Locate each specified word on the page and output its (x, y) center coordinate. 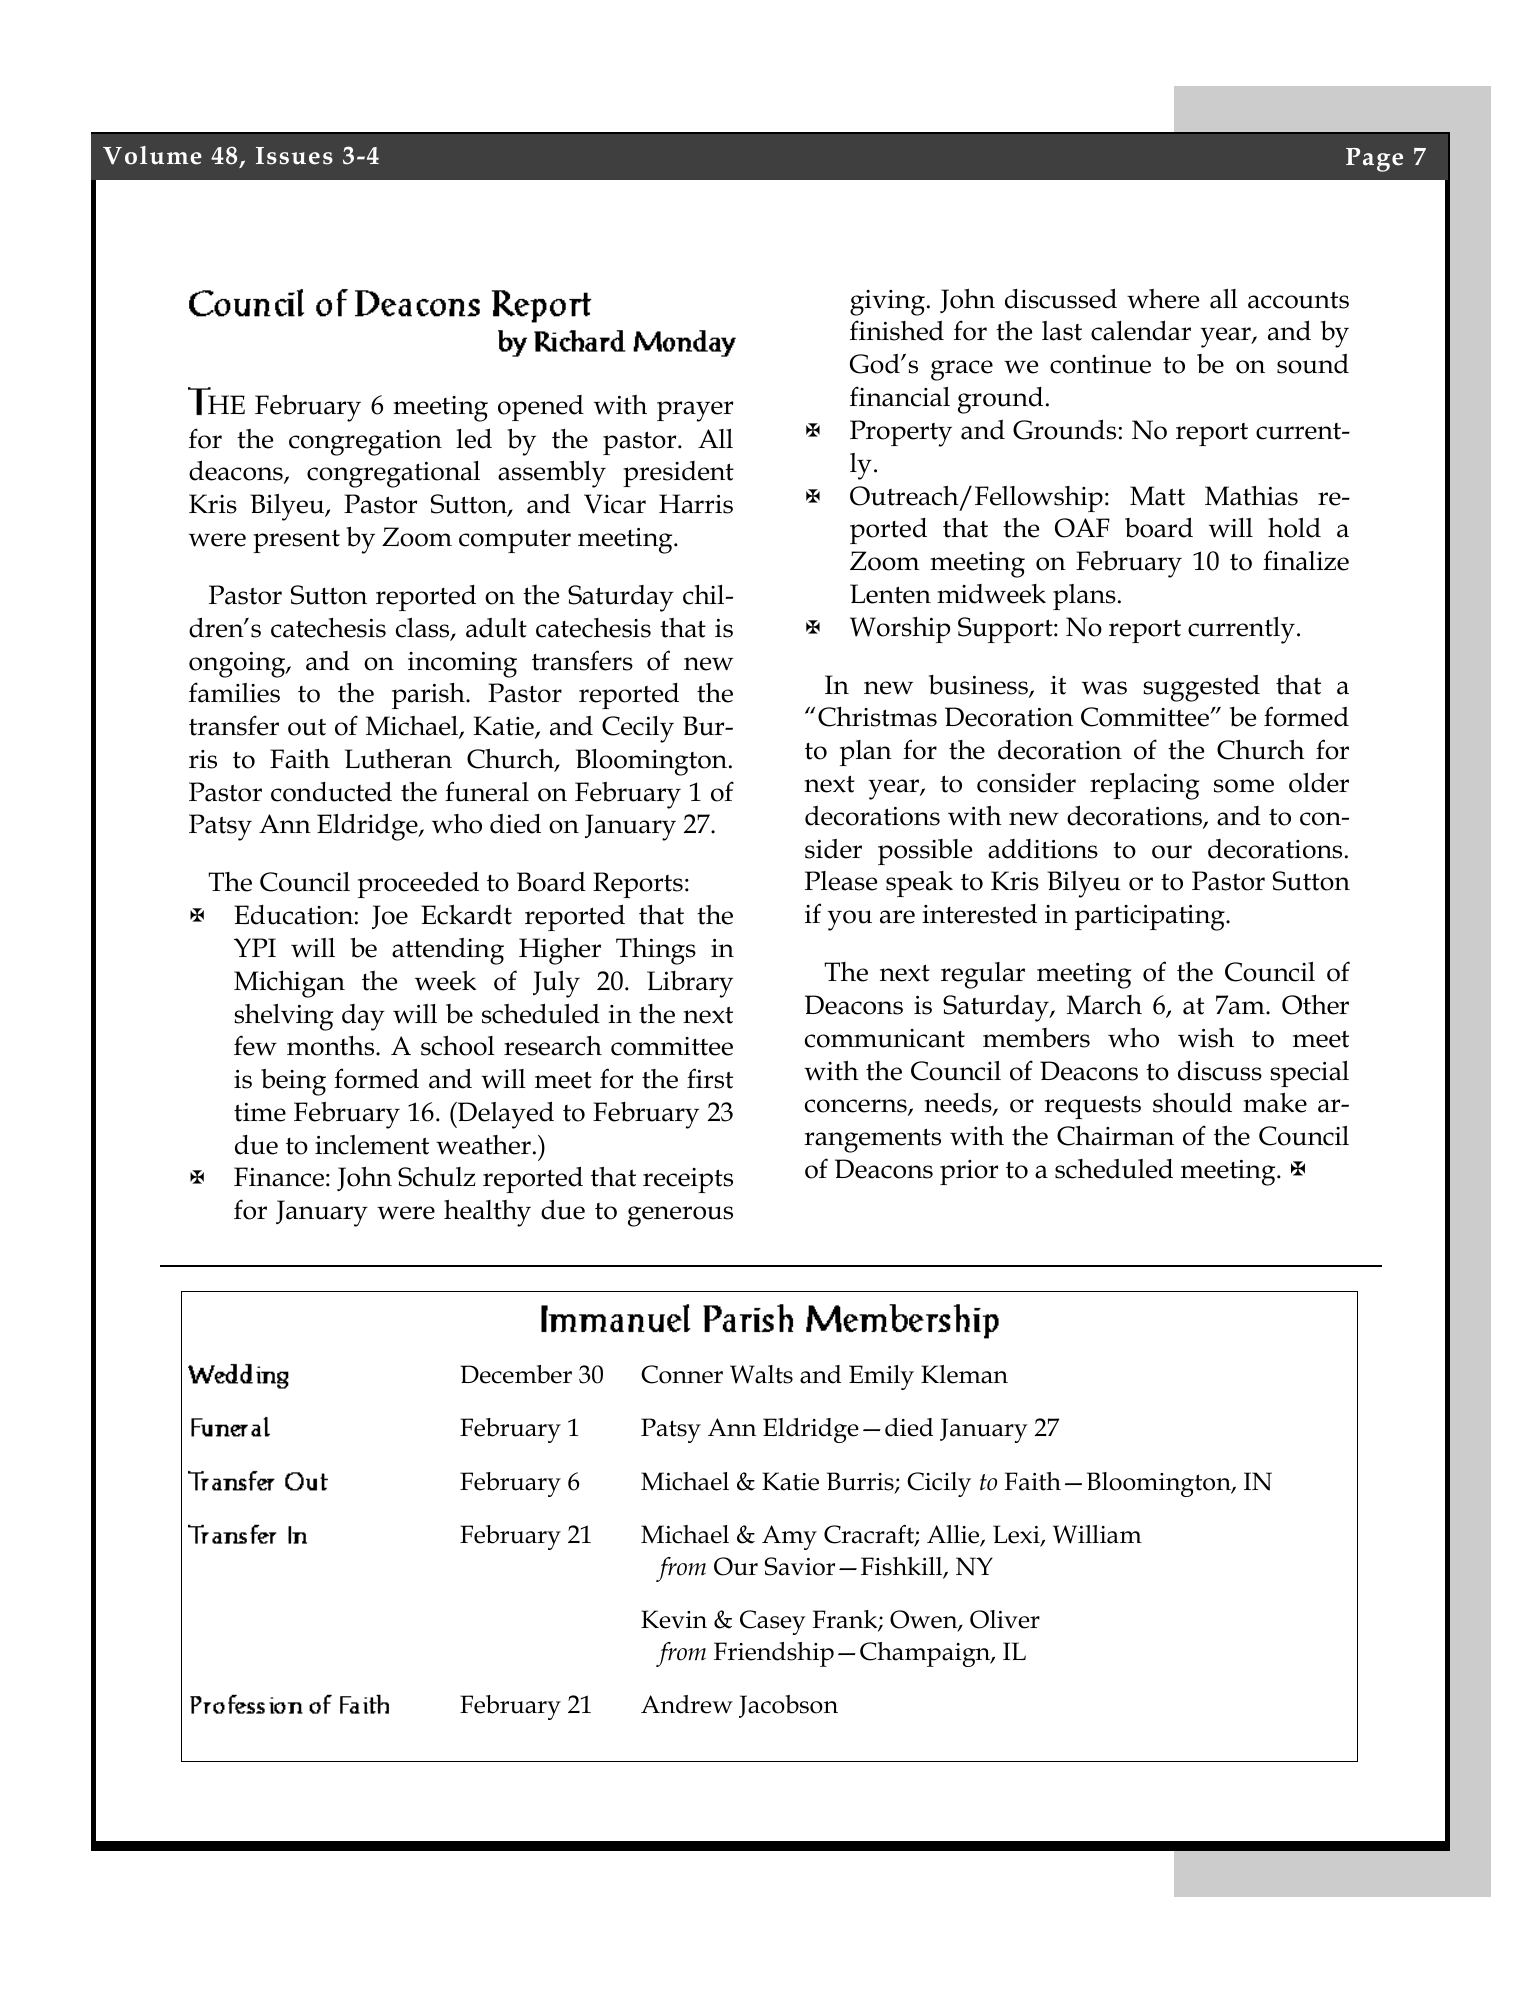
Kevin (674, 1619)
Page (1374, 160)
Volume (152, 155)
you (849, 920)
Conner (682, 1374)
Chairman (1115, 1136)
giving (887, 303)
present (296, 541)
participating (1151, 918)
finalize (1306, 560)
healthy (487, 1213)
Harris (696, 504)
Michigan (289, 984)
